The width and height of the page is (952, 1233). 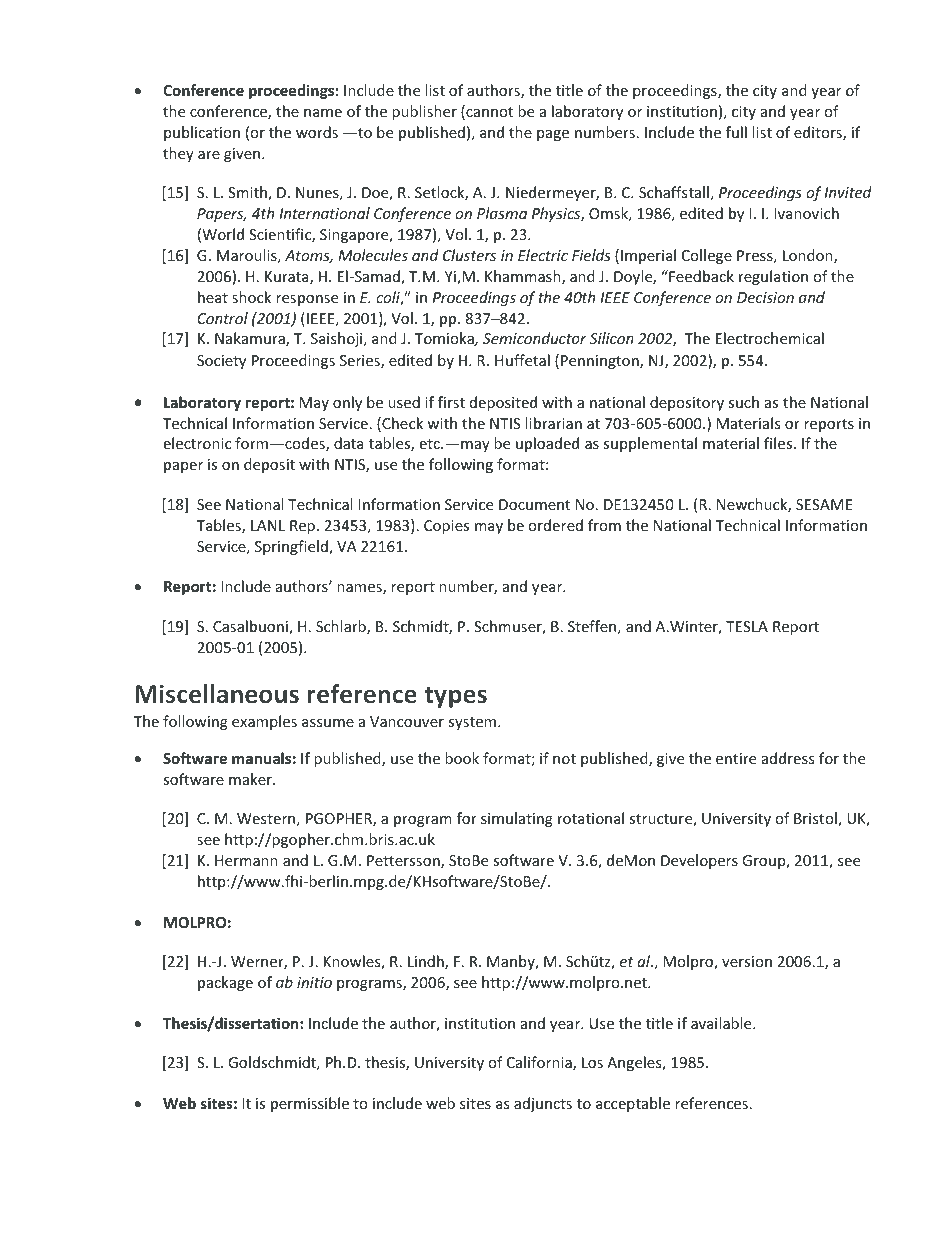 I want to click on publication, so click(x=202, y=133).
